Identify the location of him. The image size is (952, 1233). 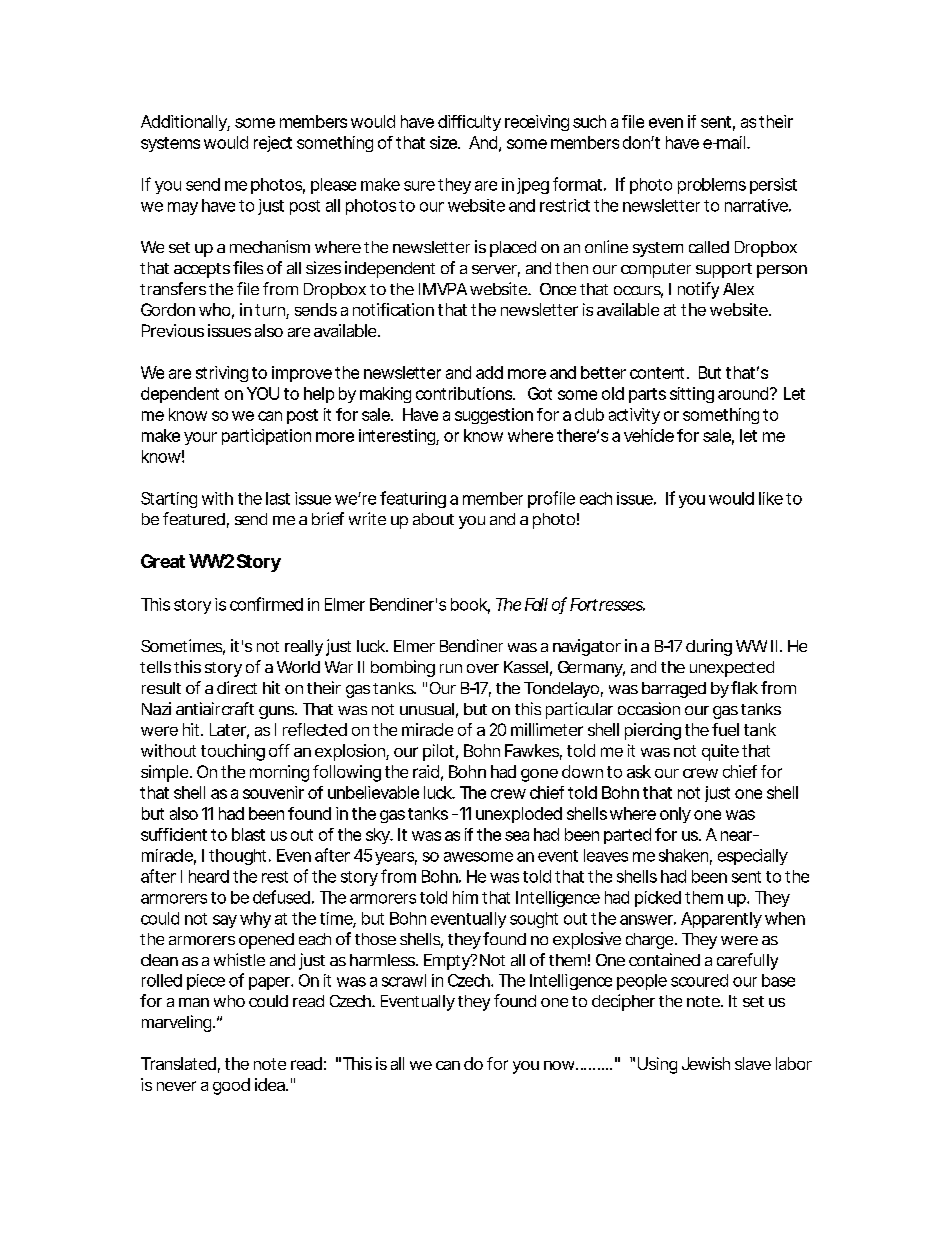
(465, 897).
